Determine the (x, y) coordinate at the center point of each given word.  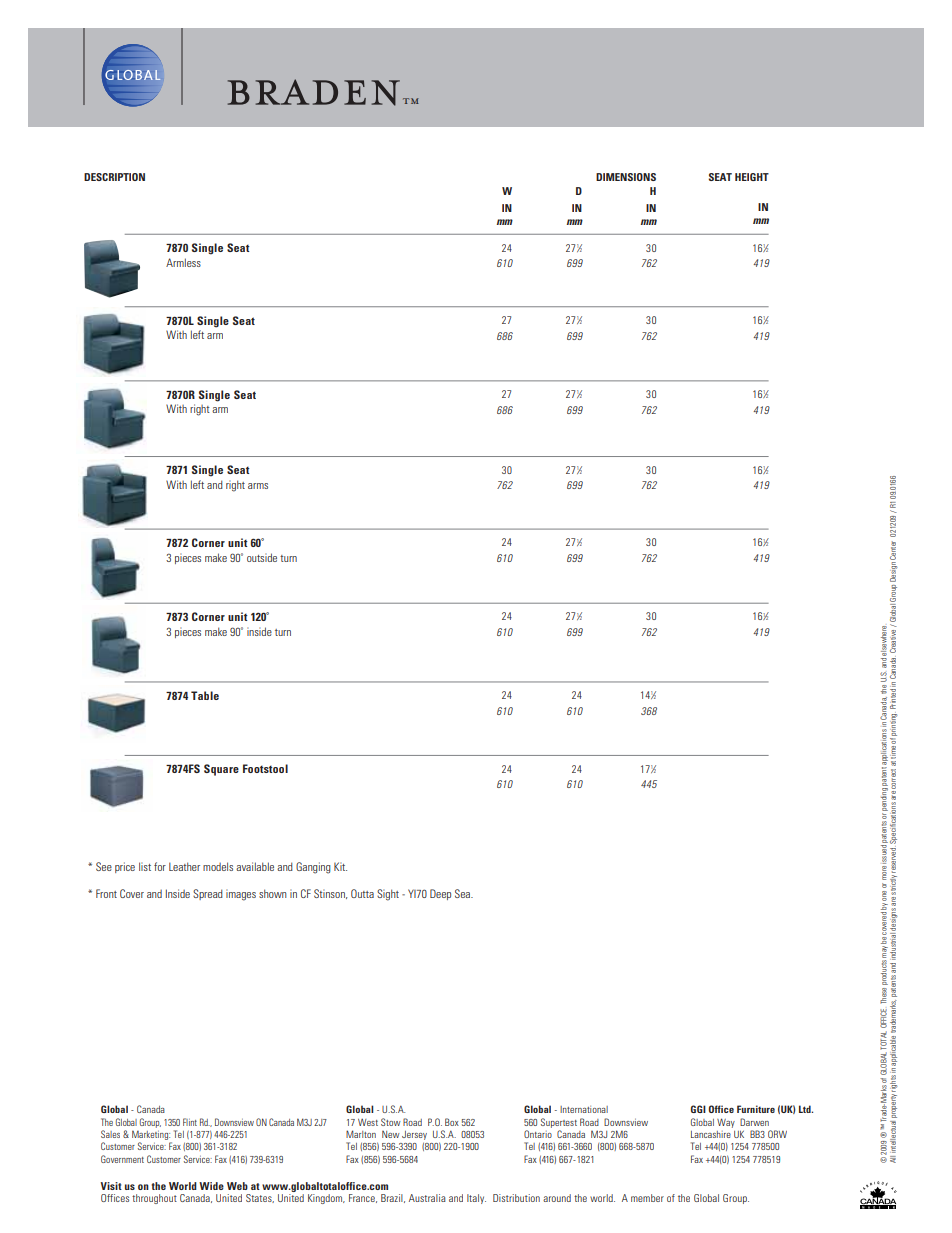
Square (221, 770)
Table (205, 695)
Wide (211, 1186)
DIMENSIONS (626, 177)
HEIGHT (752, 177)
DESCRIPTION (114, 177)
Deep (440, 894)
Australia (427, 1198)
